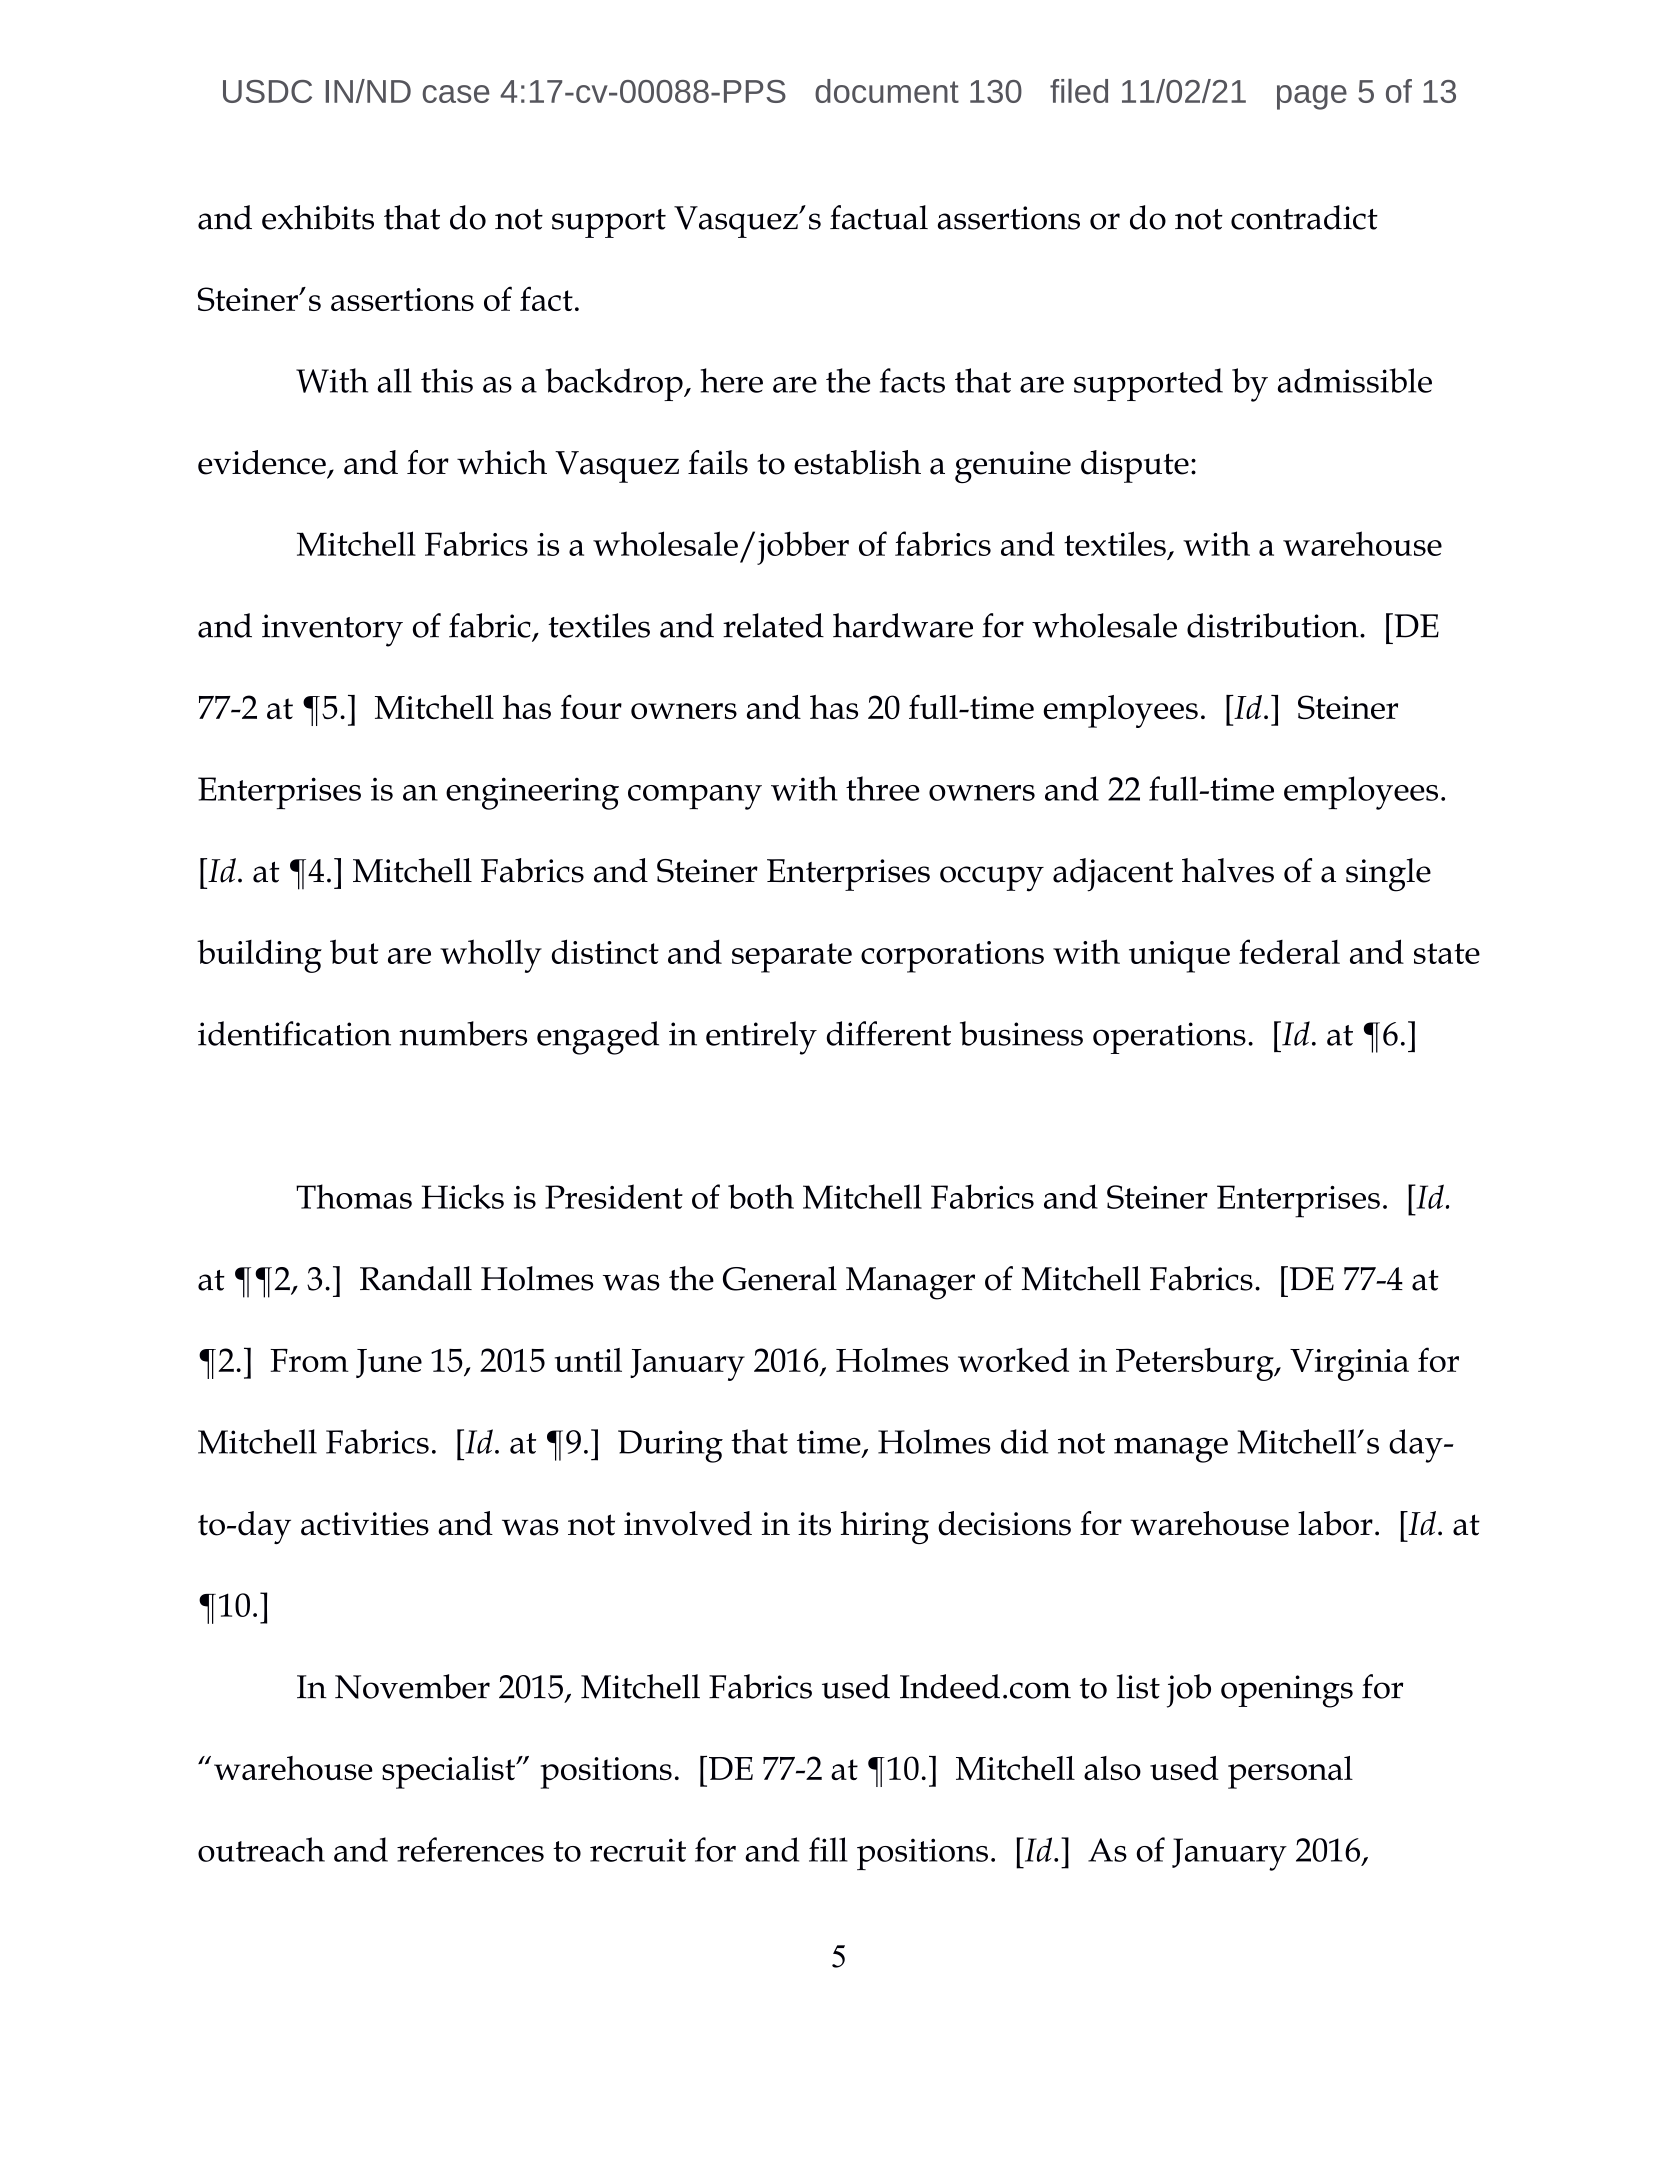 The width and height of the screenshot is (1678, 2172). Describe the element at coordinates (1312, 97) in the screenshot. I see `page` at that location.
